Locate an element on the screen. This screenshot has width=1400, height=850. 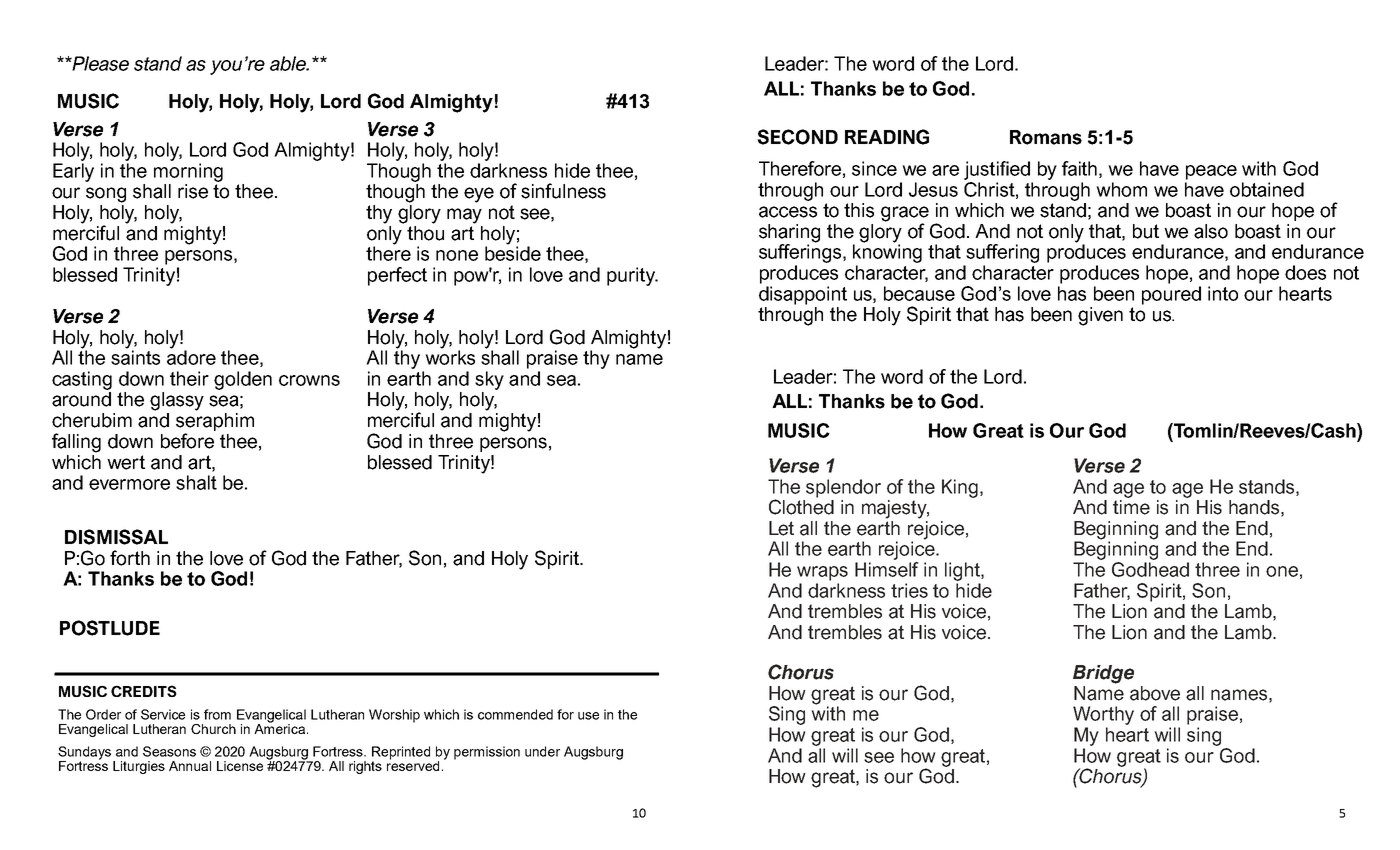
Seasons is located at coordinates (169, 751).
